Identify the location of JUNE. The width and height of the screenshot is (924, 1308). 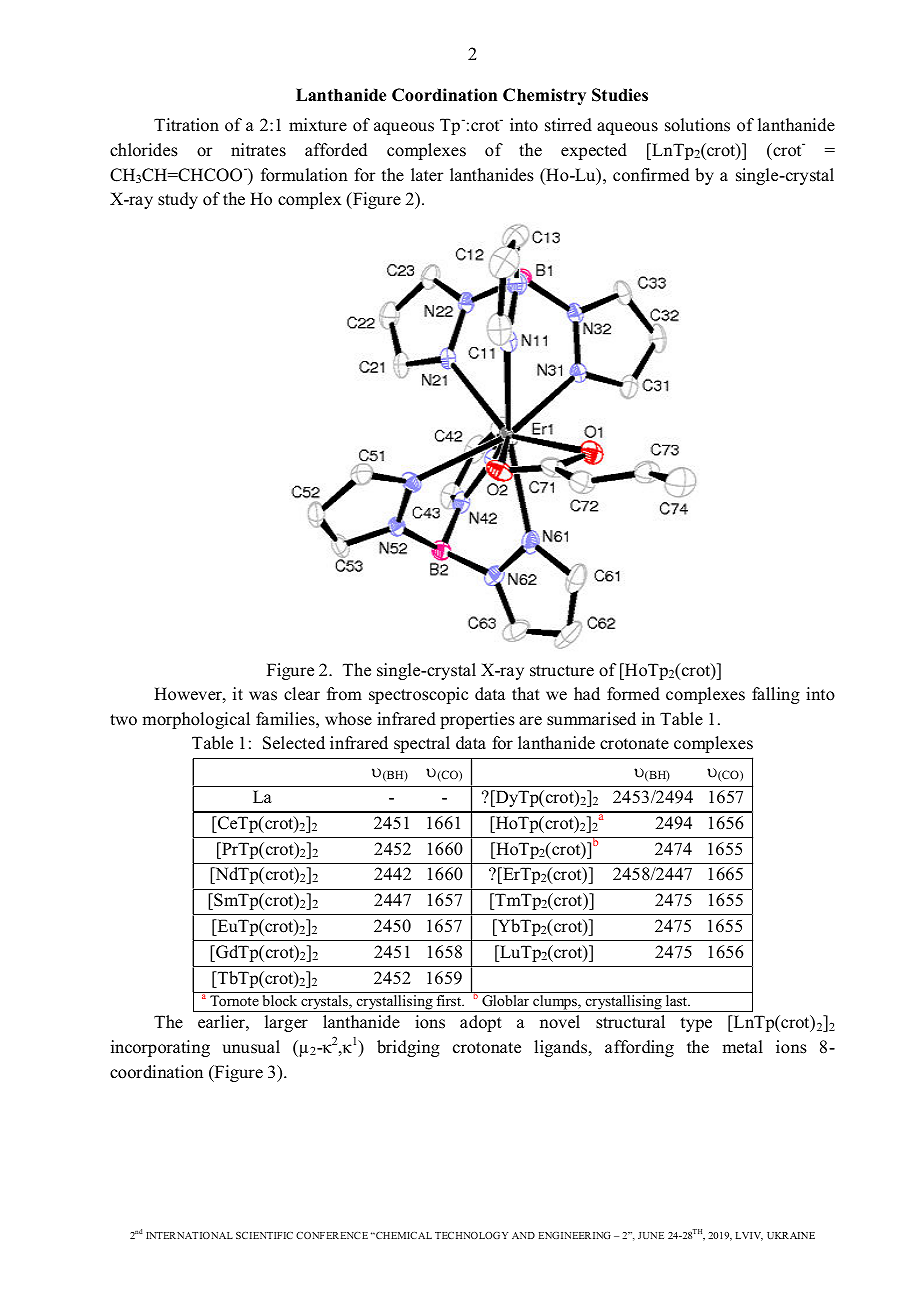
(651, 1235).
